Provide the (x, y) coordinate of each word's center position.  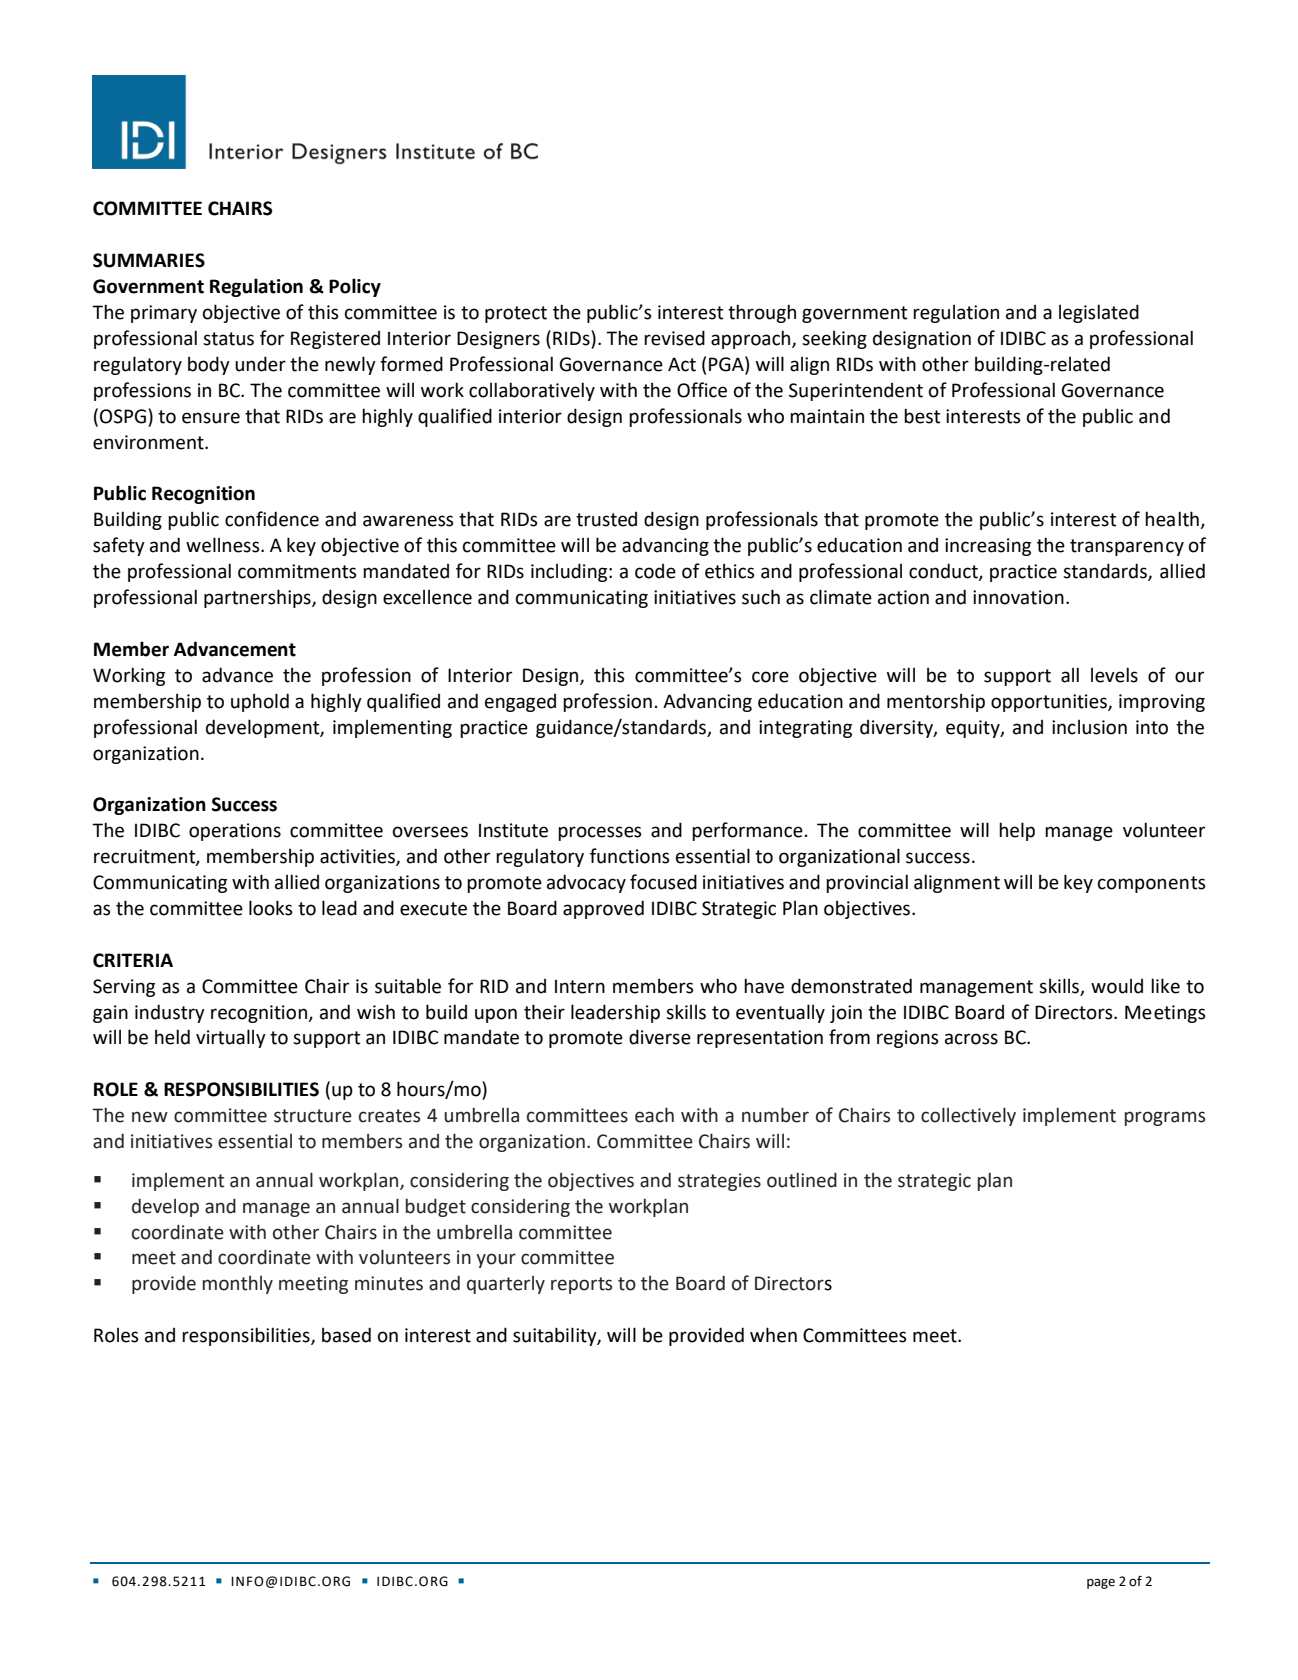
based (346, 1335)
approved (603, 909)
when (773, 1335)
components (1152, 884)
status (228, 339)
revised (674, 338)
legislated (1099, 313)
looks (271, 908)
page (1101, 1584)
